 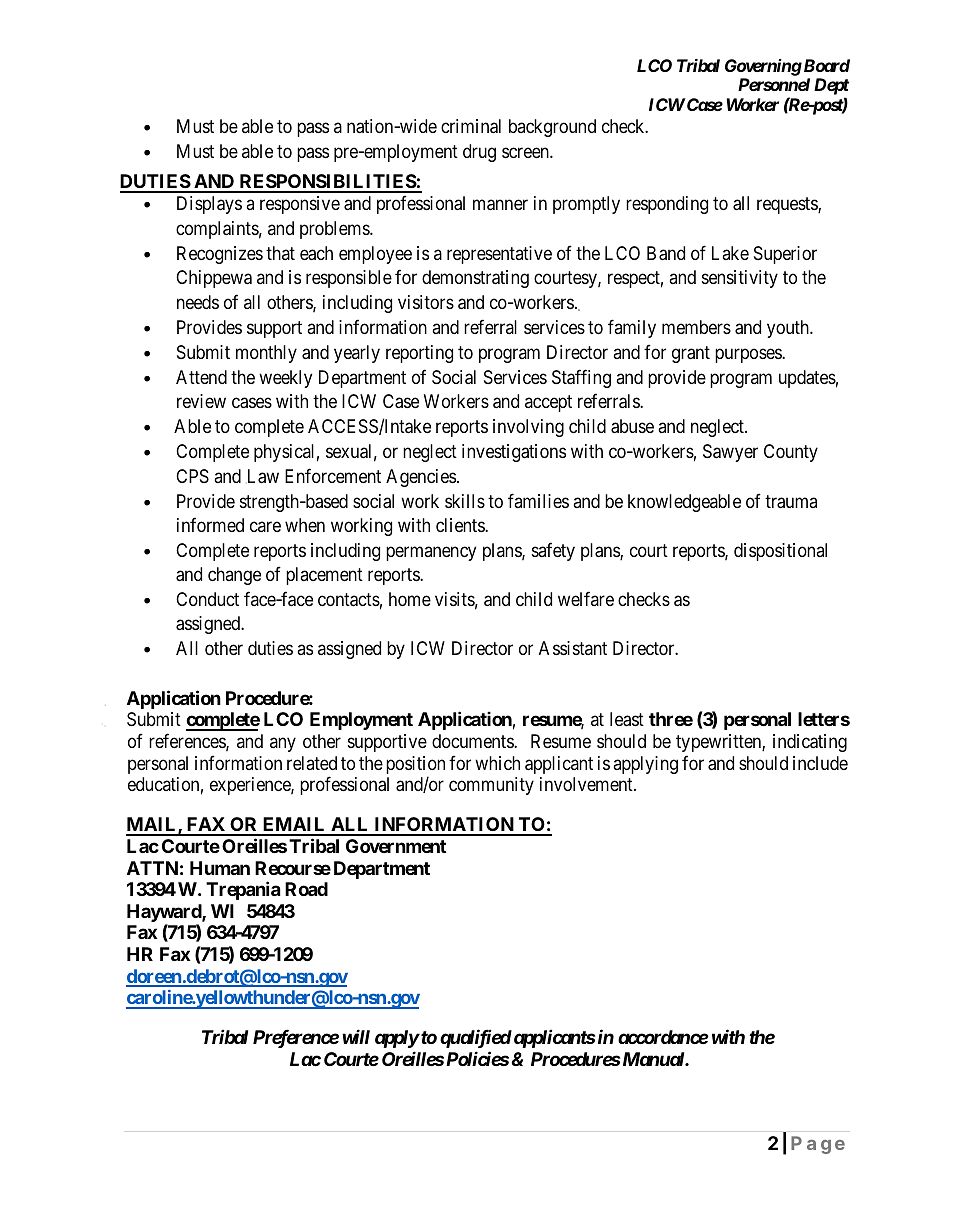 What do you see at coordinates (810, 743) in the page?
I see `indicating` at bounding box center [810, 743].
